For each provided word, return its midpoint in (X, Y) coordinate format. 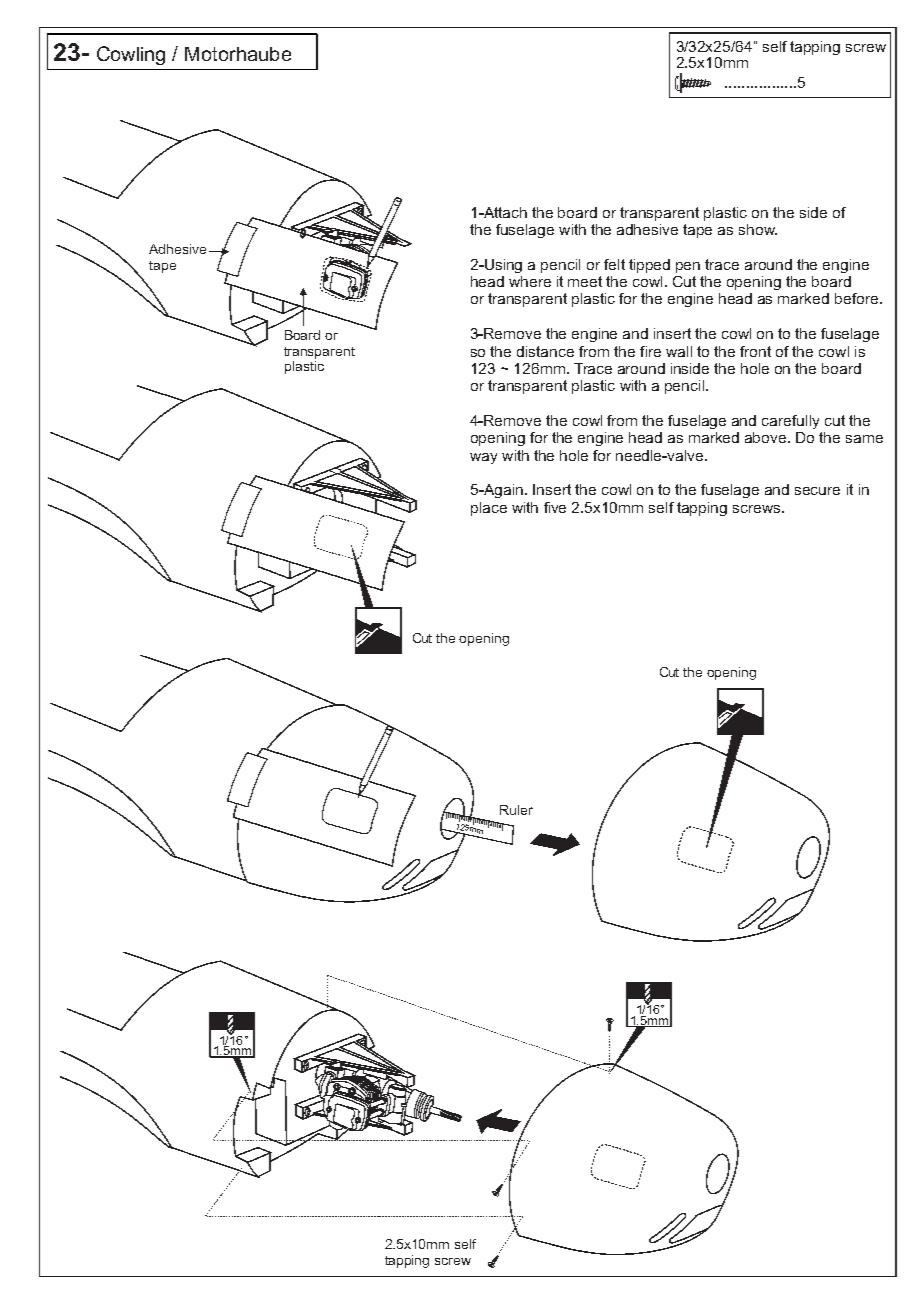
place (489, 509)
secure (817, 491)
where (530, 281)
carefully (790, 422)
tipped (649, 266)
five (555, 507)
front (755, 351)
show (758, 229)
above (767, 437)
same (864, 439)
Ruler (516, 810)
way (483, 458)
